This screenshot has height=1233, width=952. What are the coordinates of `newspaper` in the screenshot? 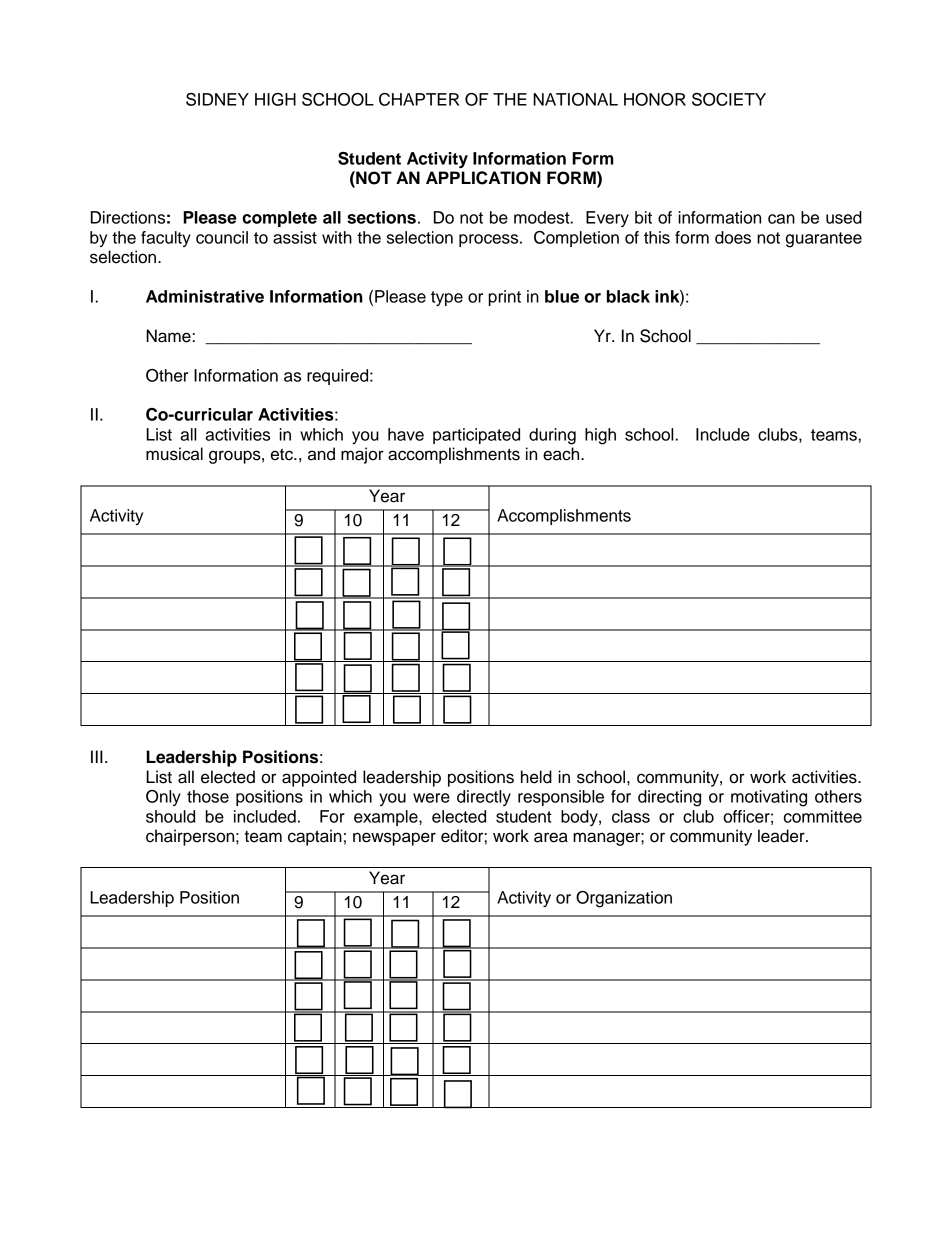 It's located at (394, 839).
